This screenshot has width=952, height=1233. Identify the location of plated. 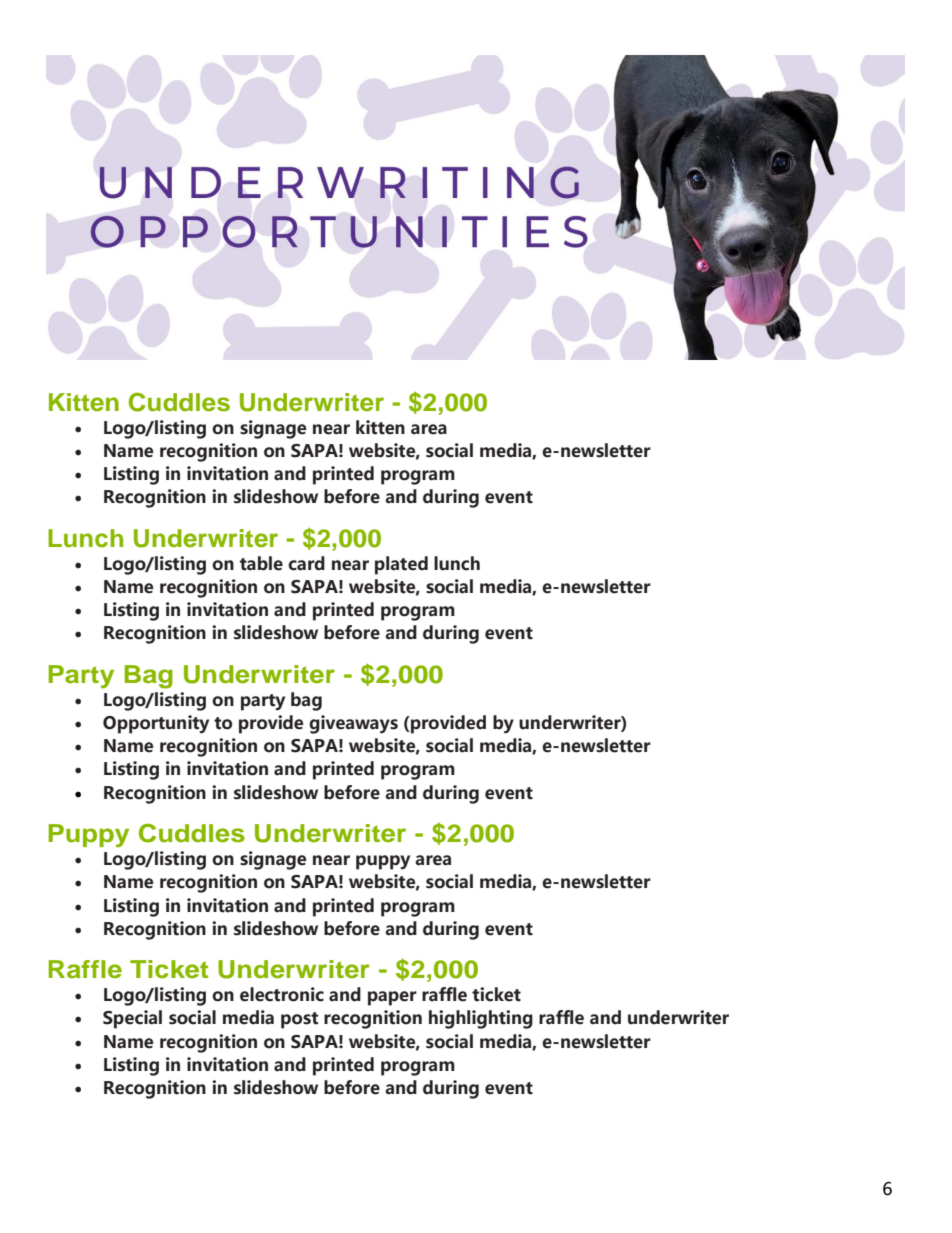
(401, 565).
